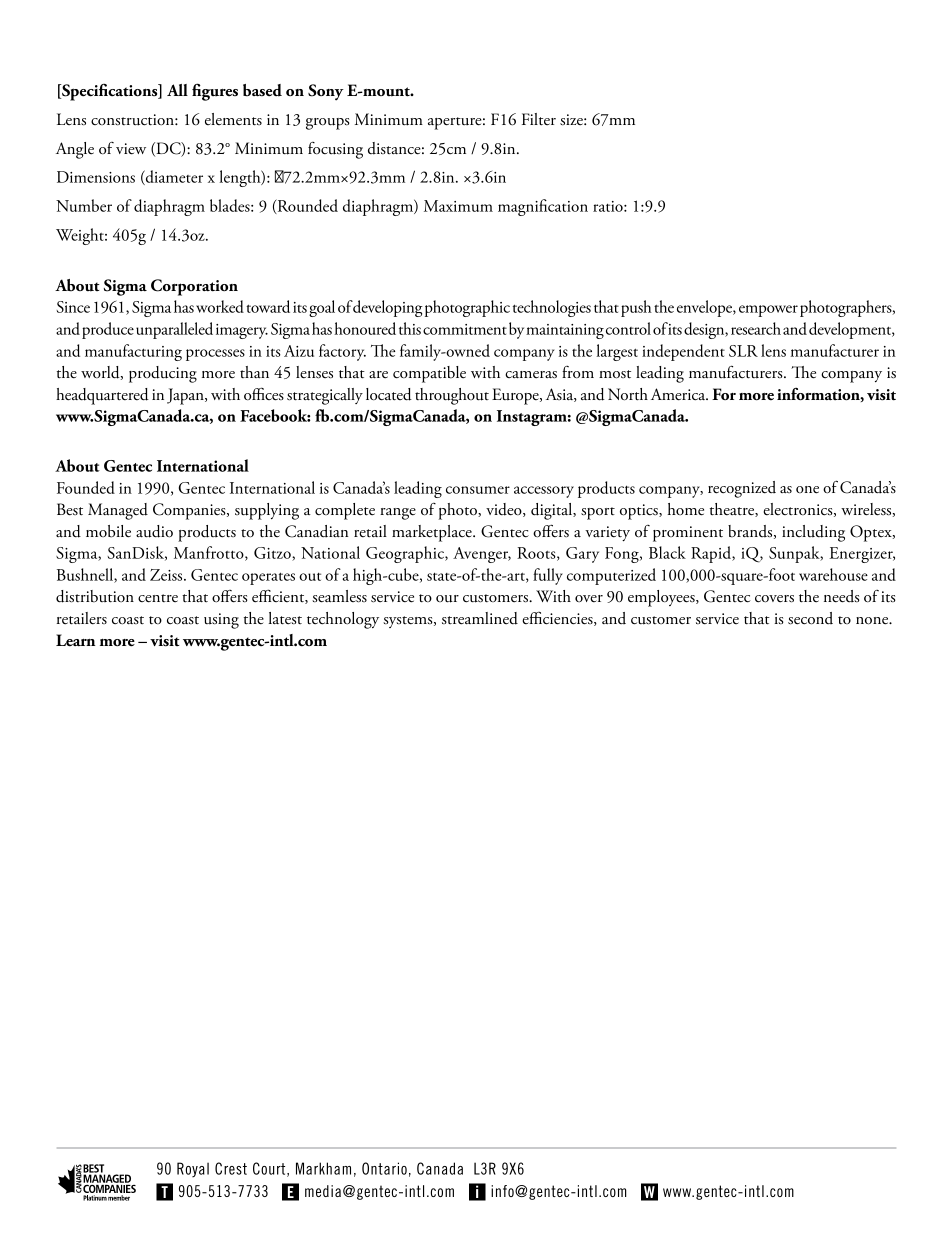 The height and width of the document is (1233, 952). What do you see at coordinates (662, 598) in the document?
I see `employees` at bounding box center [662, 598].
